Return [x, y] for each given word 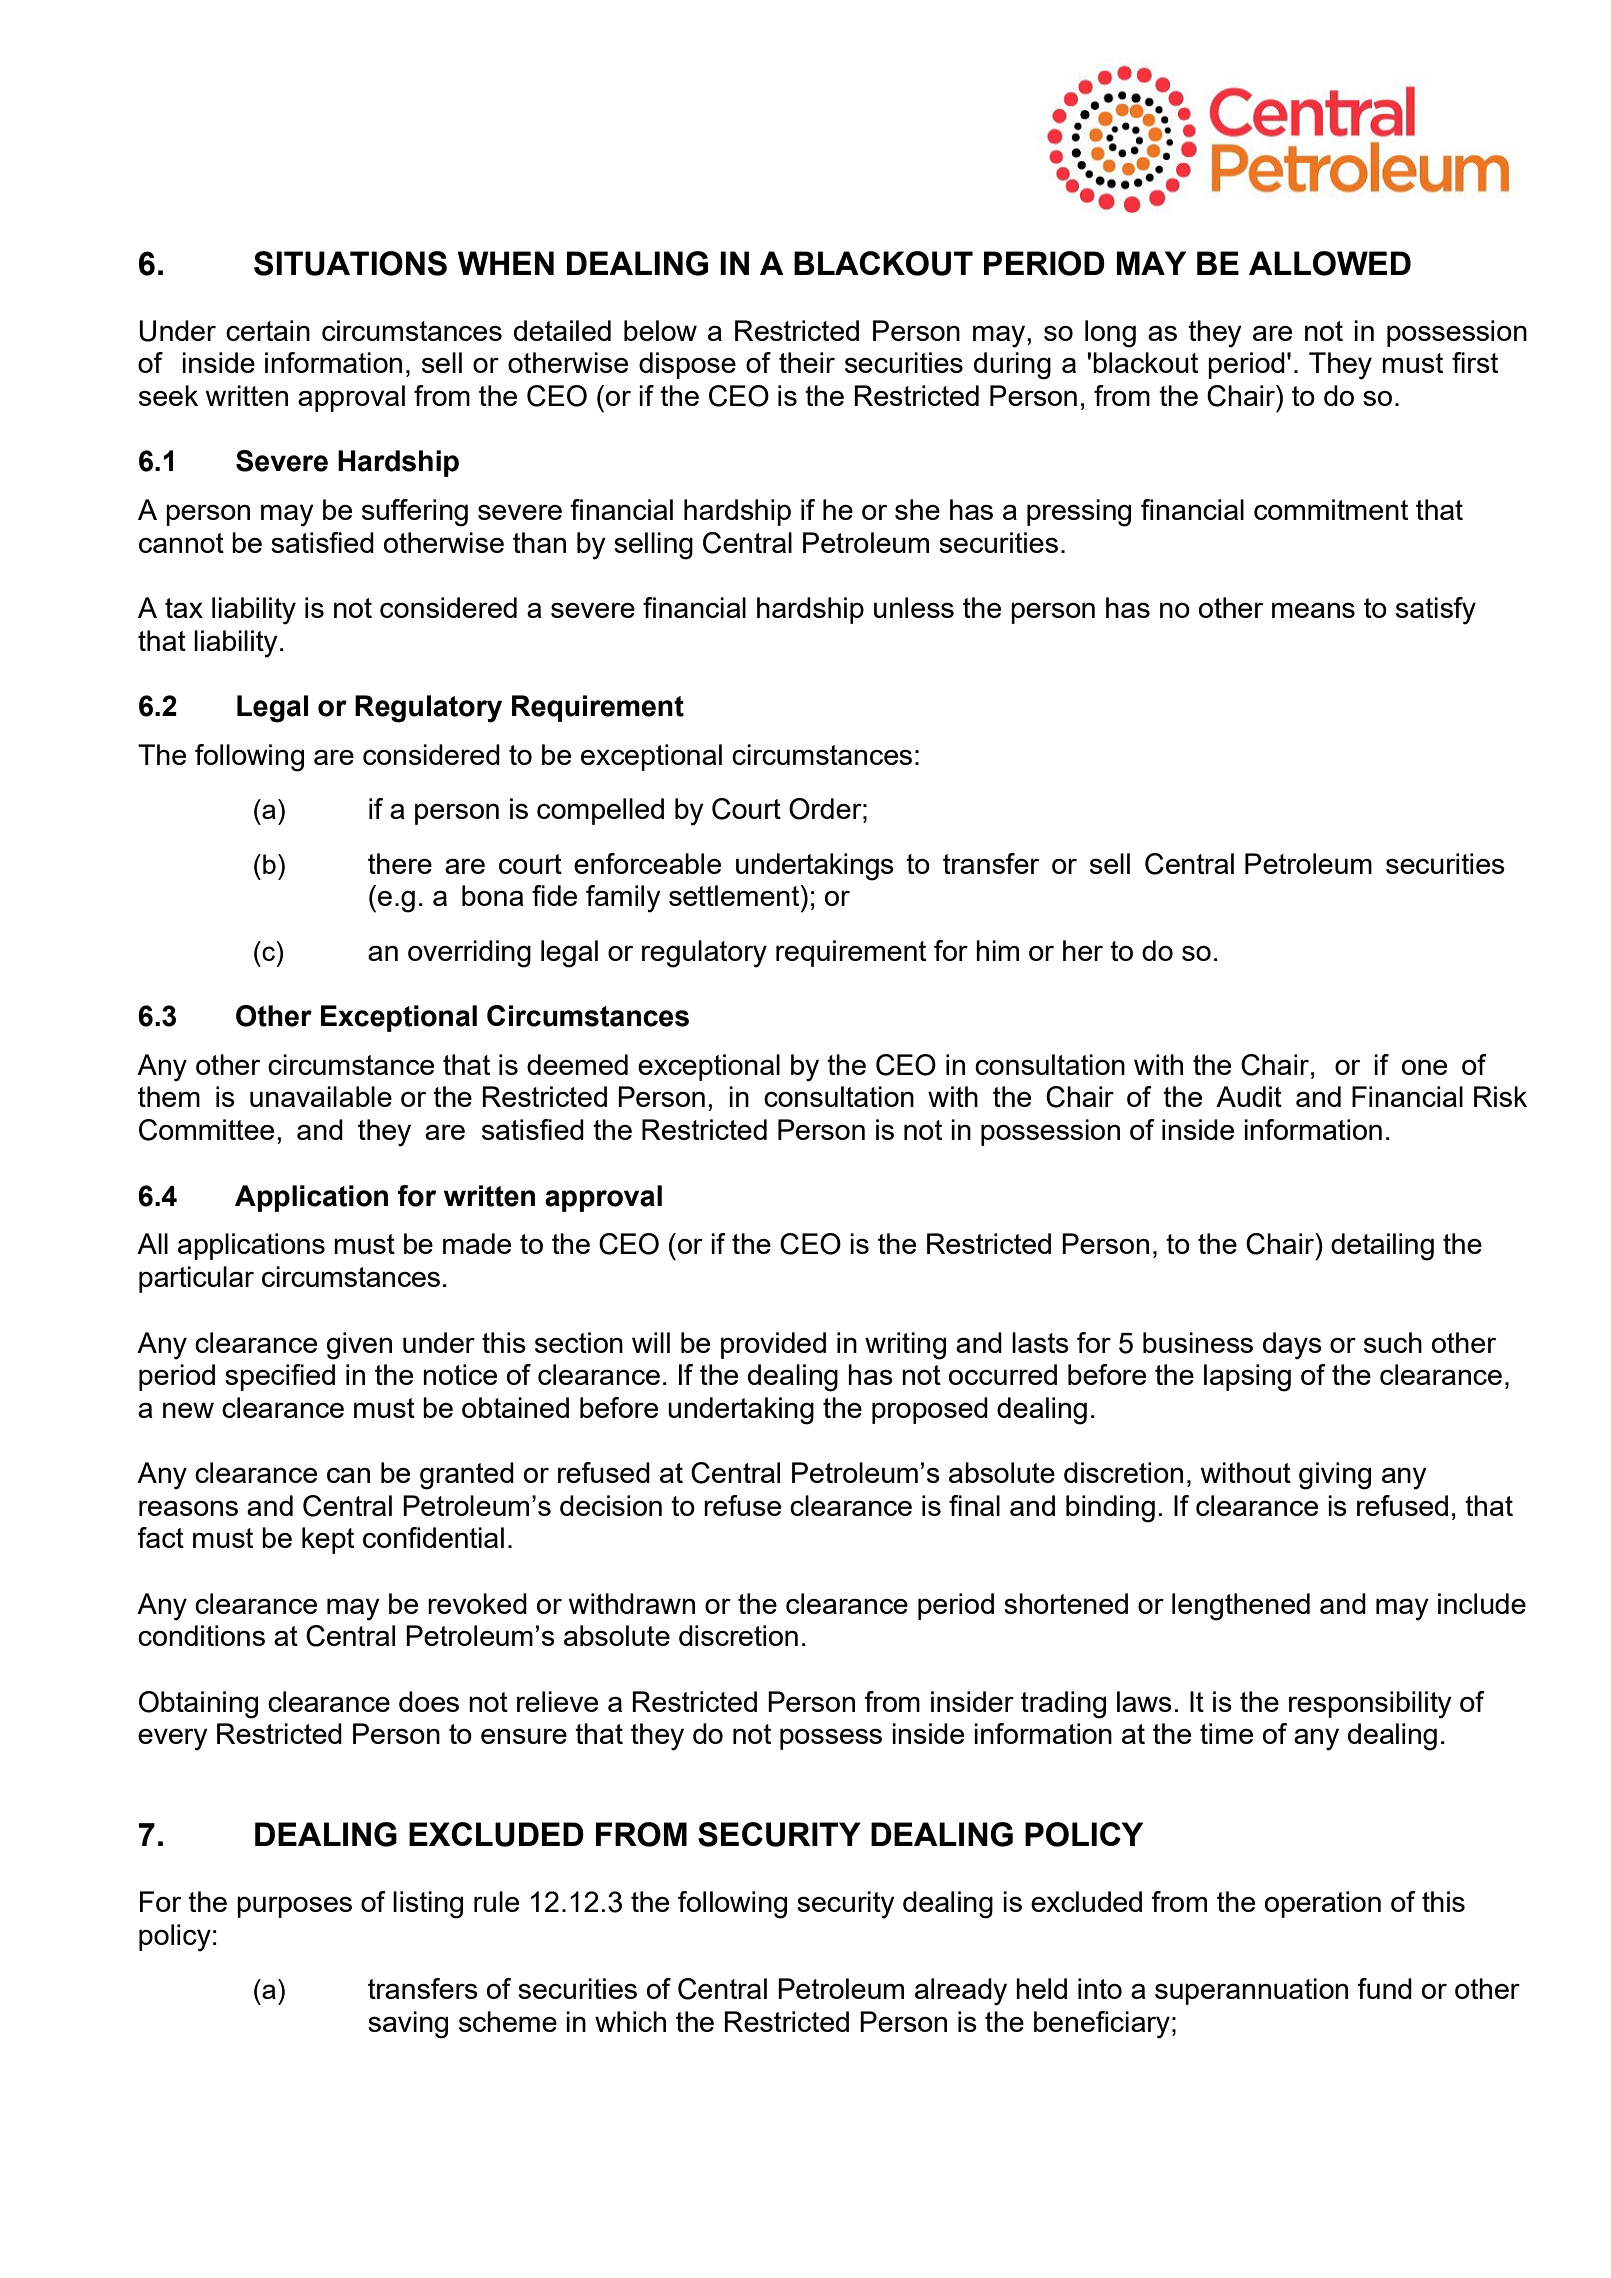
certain [268, 330]
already [961, 1992]
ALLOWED [1330, 263]
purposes [294, 1907]
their [807, 362]
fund [1384, 1988]
